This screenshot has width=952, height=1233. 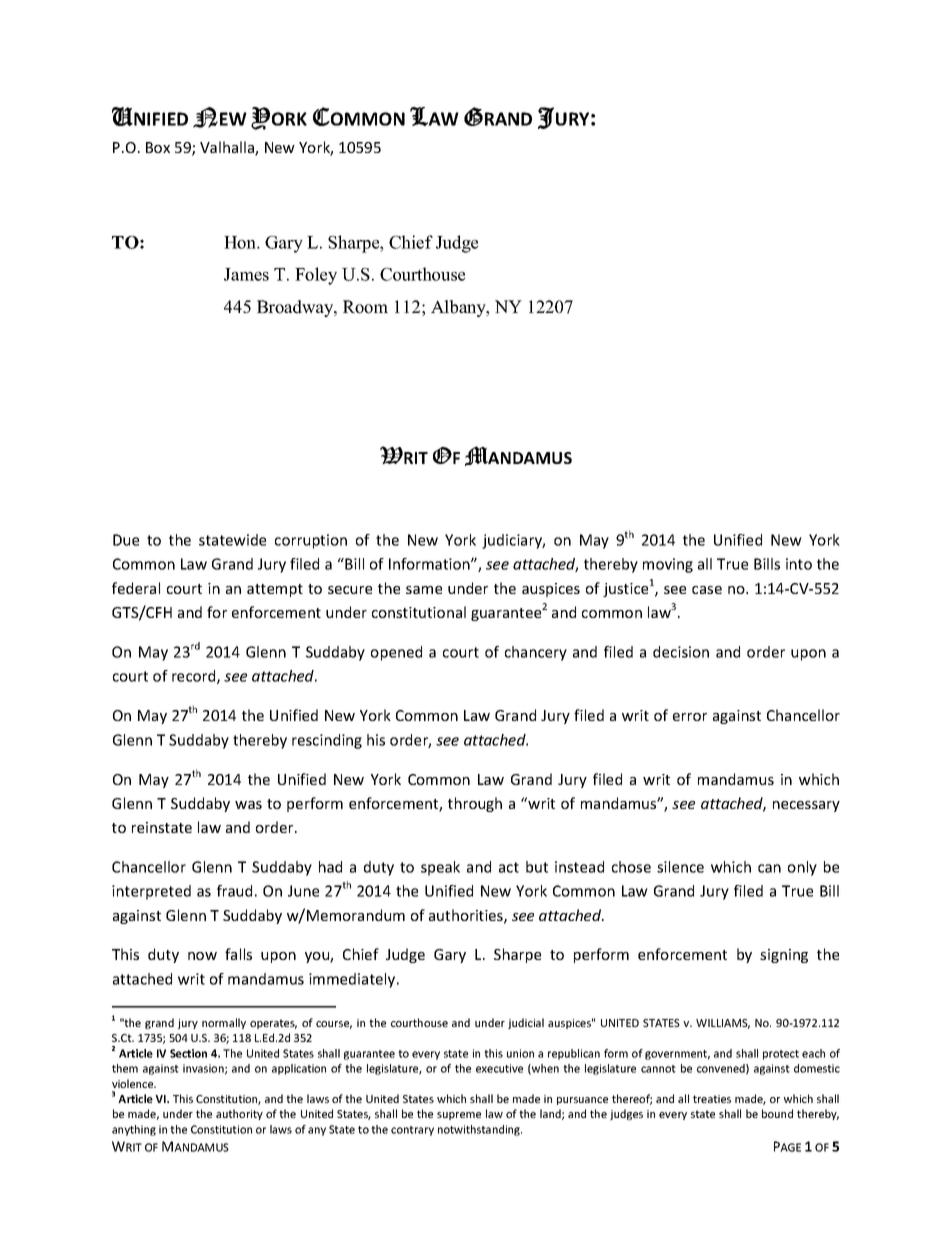 I want to click on Room, so click(x=365, y=307).
